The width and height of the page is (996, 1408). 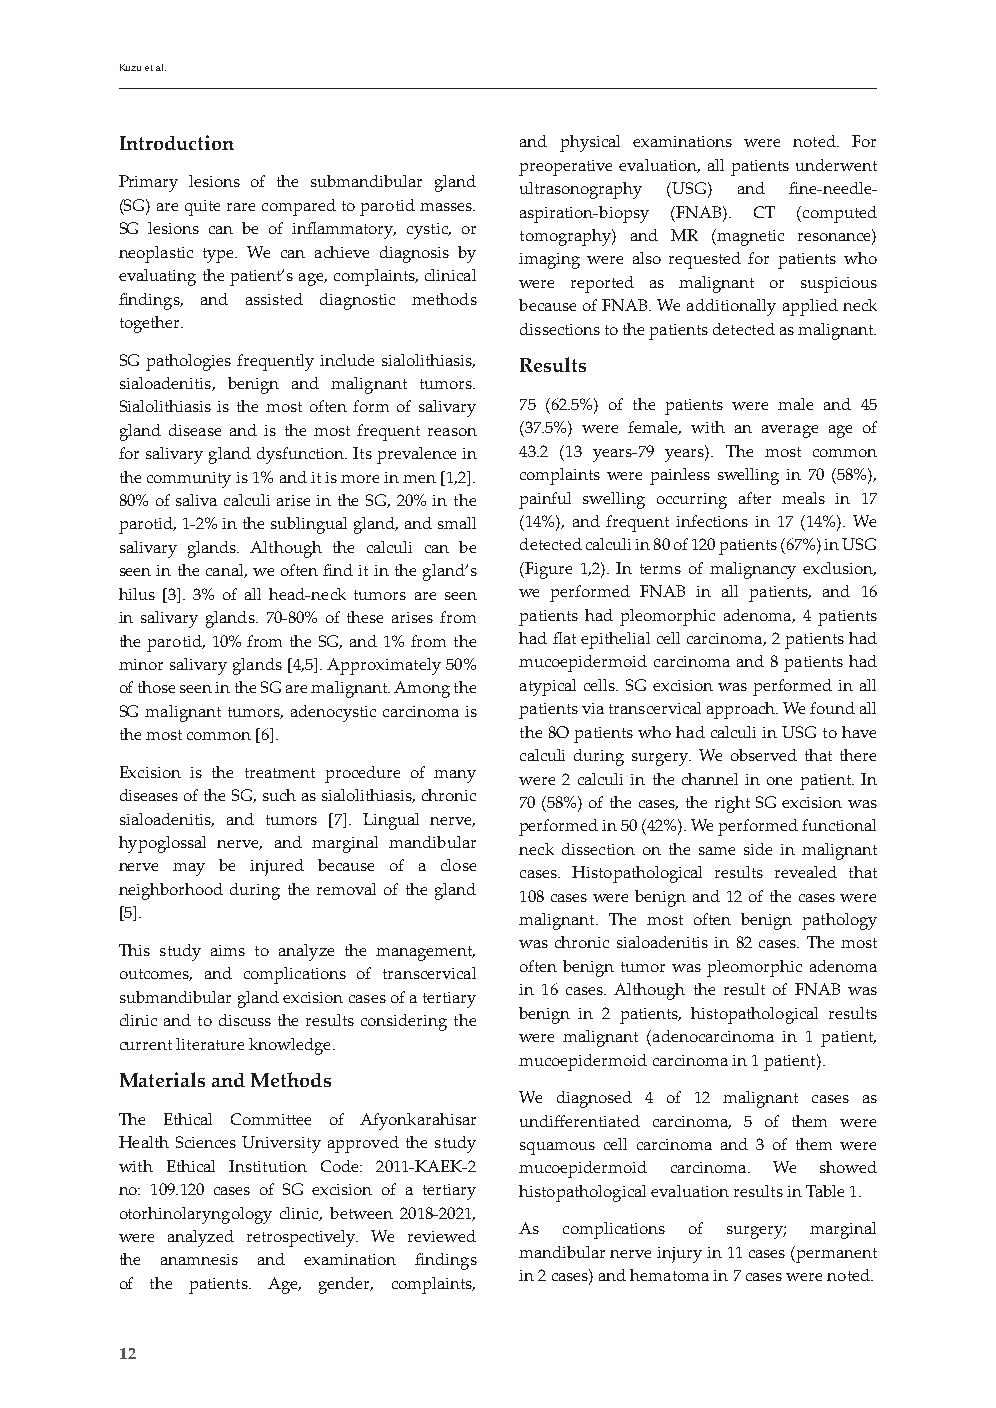 What do you see at coordinates (199, 1259) in the page?
I see `anamnesis` at bounding box center [199, 1259].
